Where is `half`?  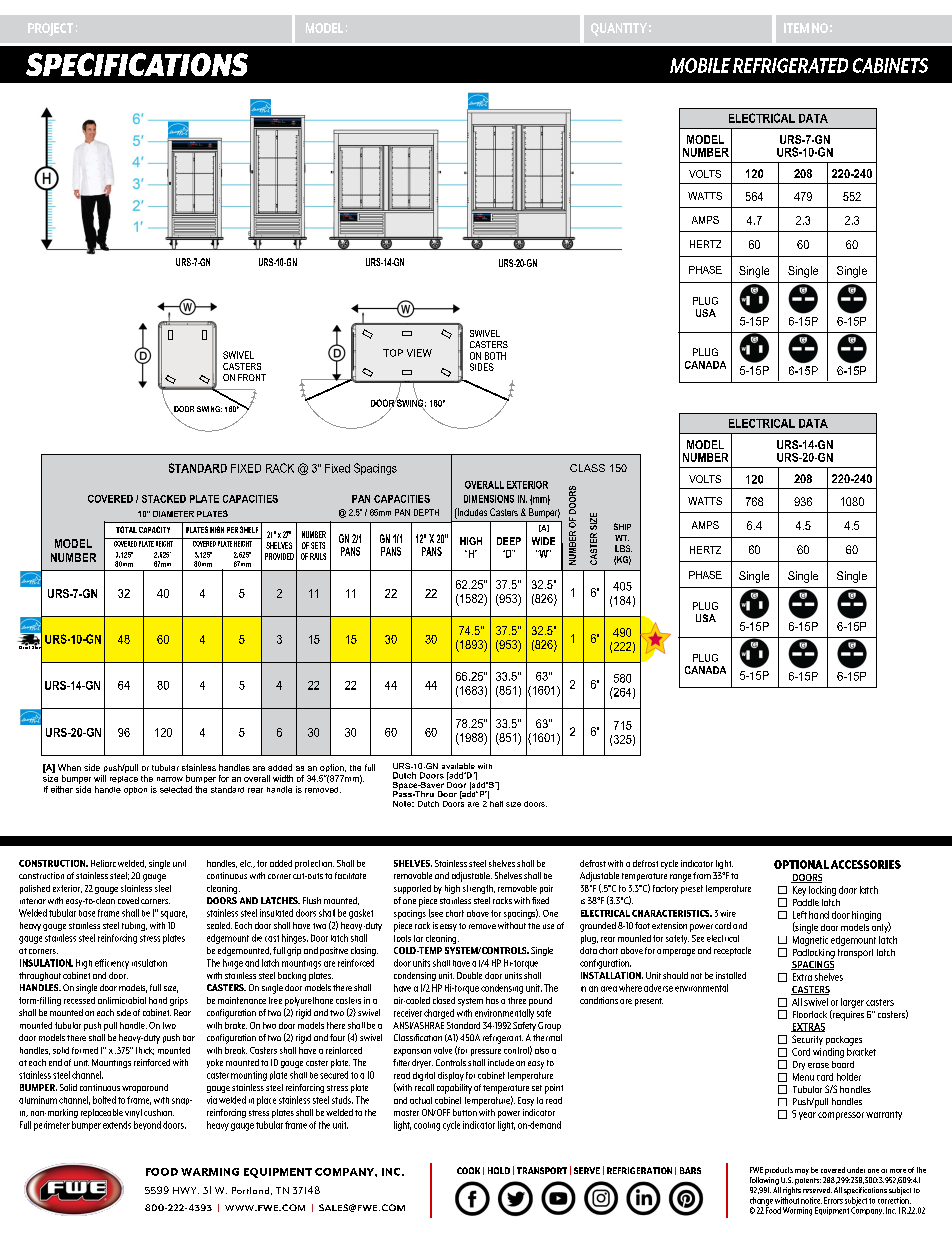 half is located at coordinates (495, 802).
